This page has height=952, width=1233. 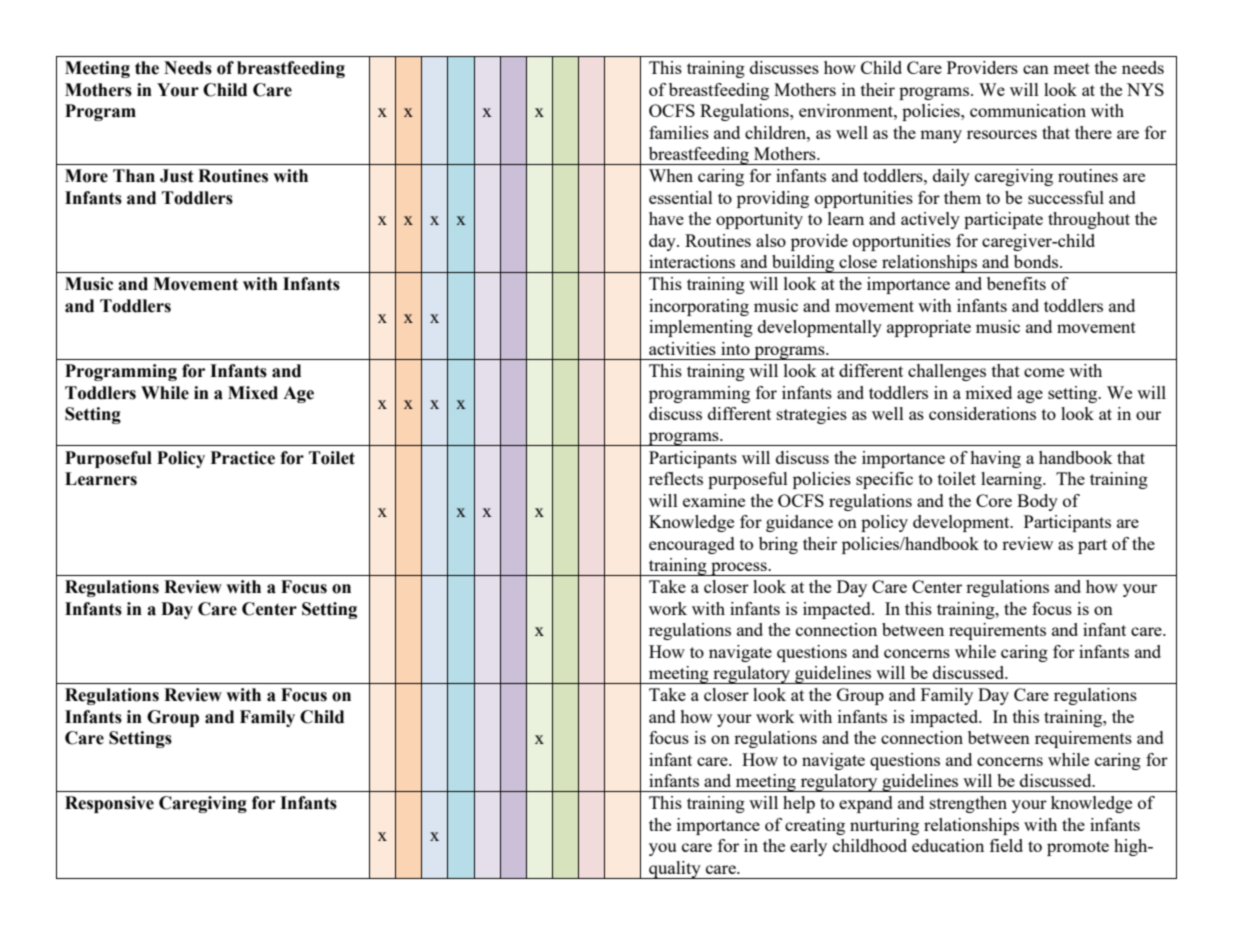 I want to click on Just, so click(x=177, y=176).
